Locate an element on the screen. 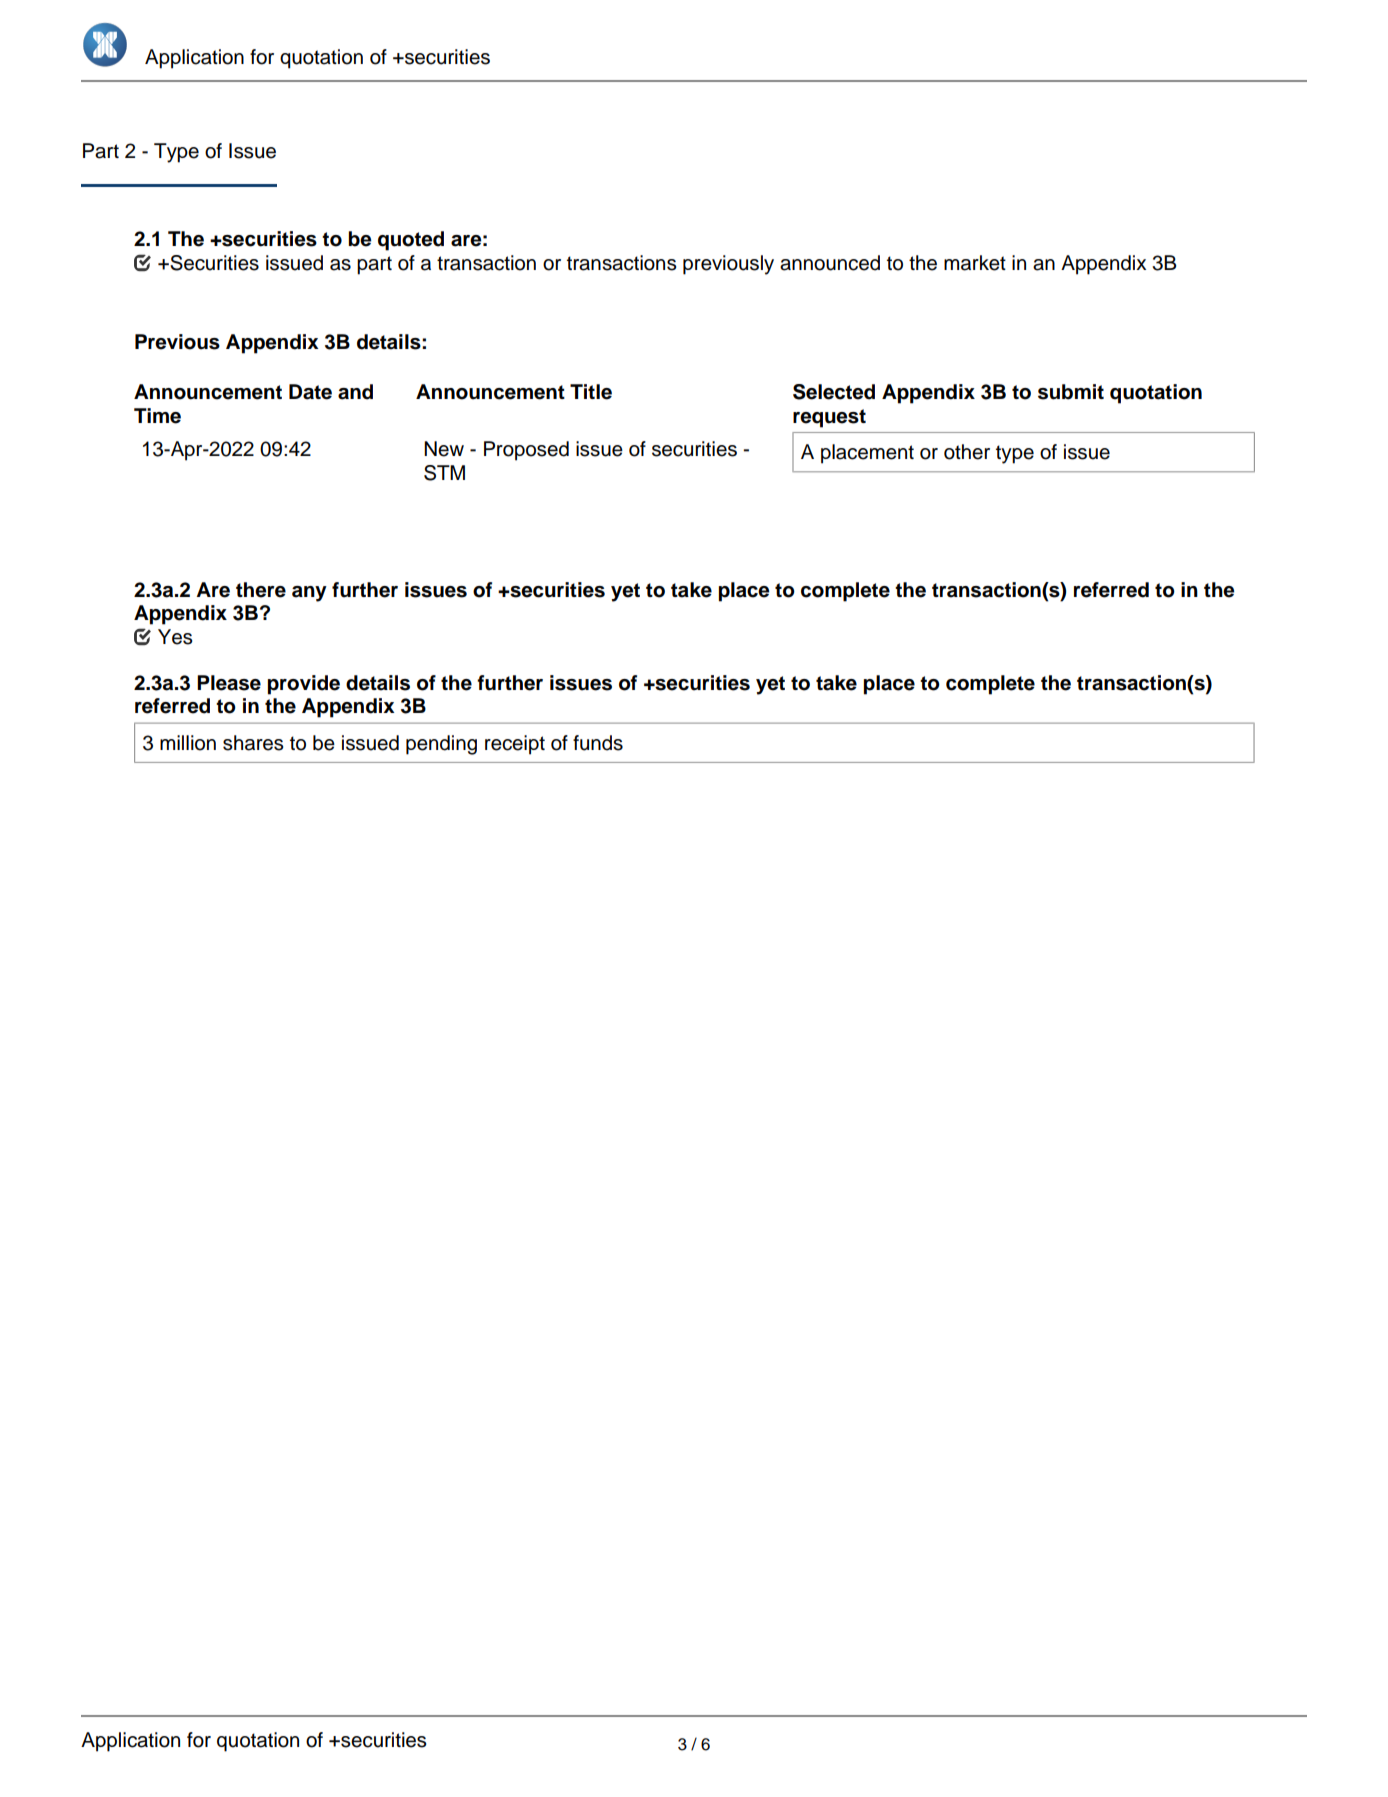  quoted is located at coordinates (411, 241).
